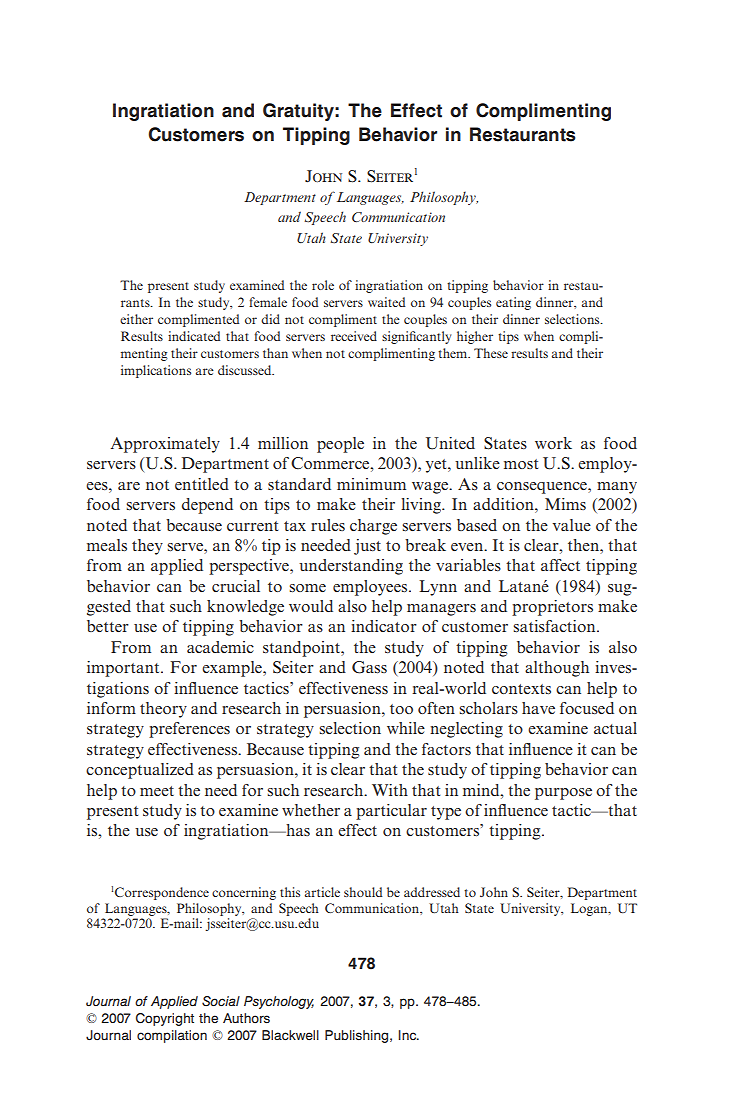 Image resolution: width=736 pixels, height=1103 pixels. I want to click on important, so click(124, 669).
